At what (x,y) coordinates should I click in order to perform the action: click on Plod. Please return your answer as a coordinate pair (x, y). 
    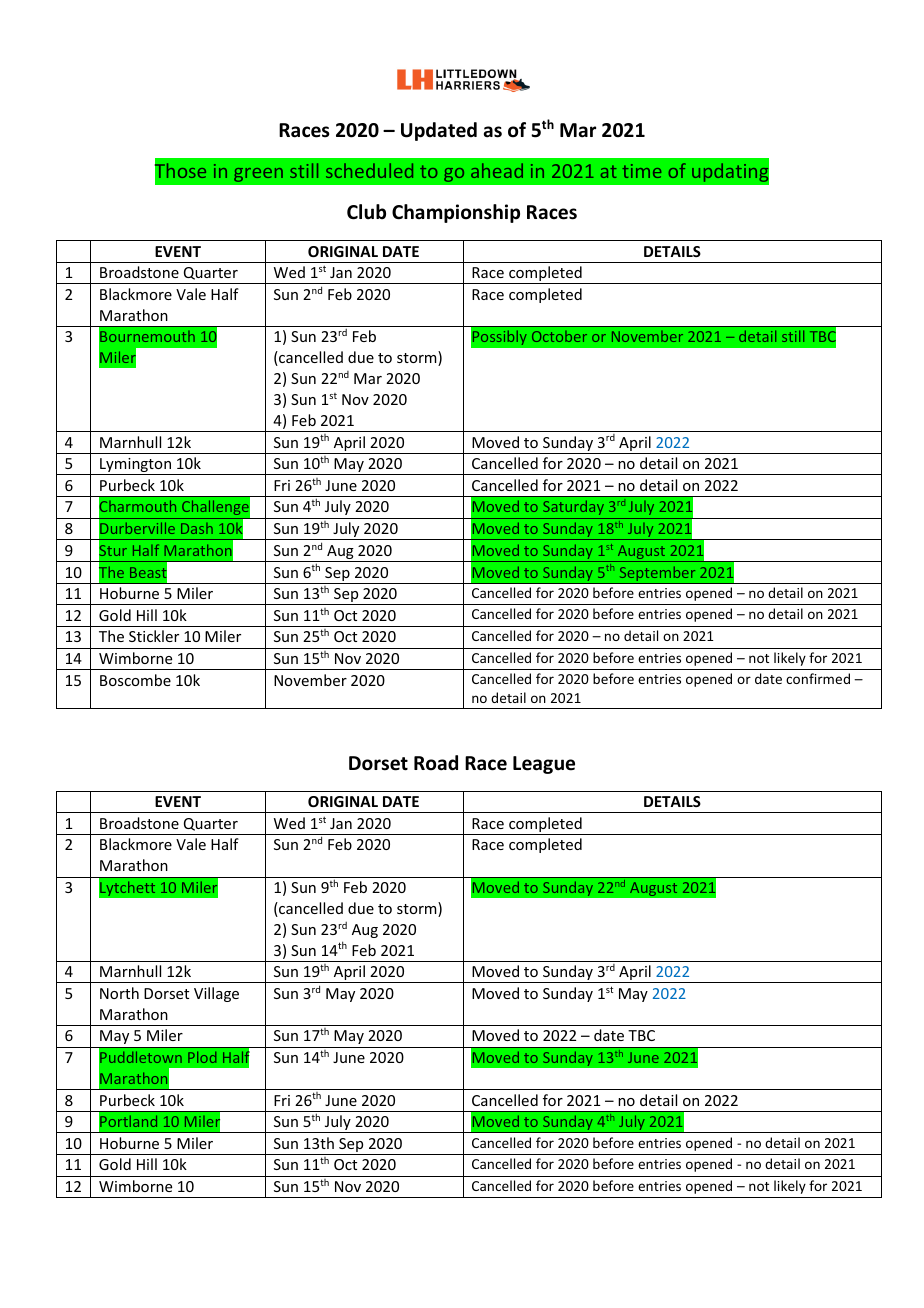
    Looking at the image, I should click on (202, 1057).
